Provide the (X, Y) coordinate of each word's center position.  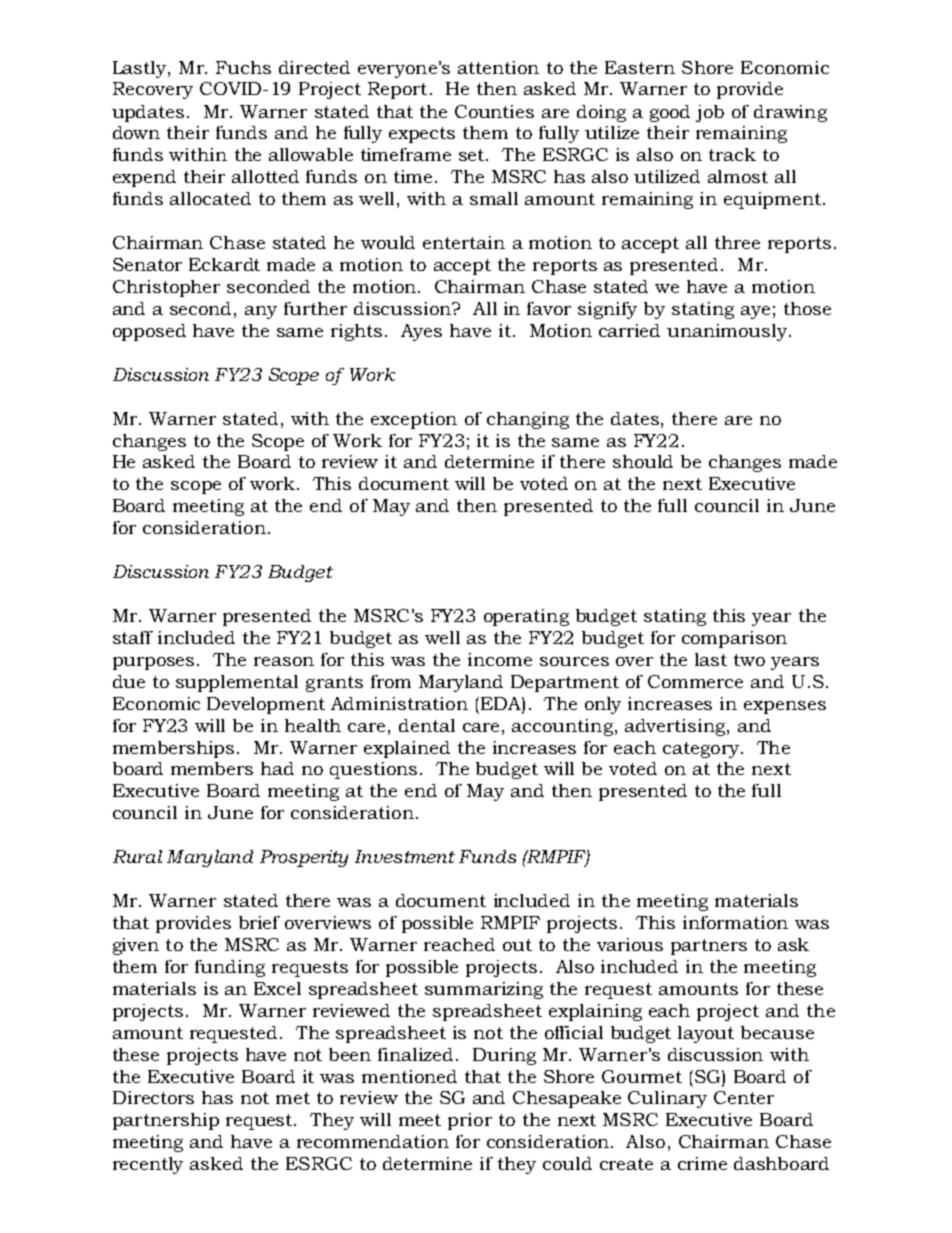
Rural (137, 856)
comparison (734, 639)
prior (470, 1121)
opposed (149, 332)
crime (702, 1163)
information (735, 922)
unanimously (728, 332)
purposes (153, 663)
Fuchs (243, 67)
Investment (405, 856)
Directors (153, 1097)
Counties (494, 111)
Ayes (421, 332)
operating (526, 617)
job (710, 113)
